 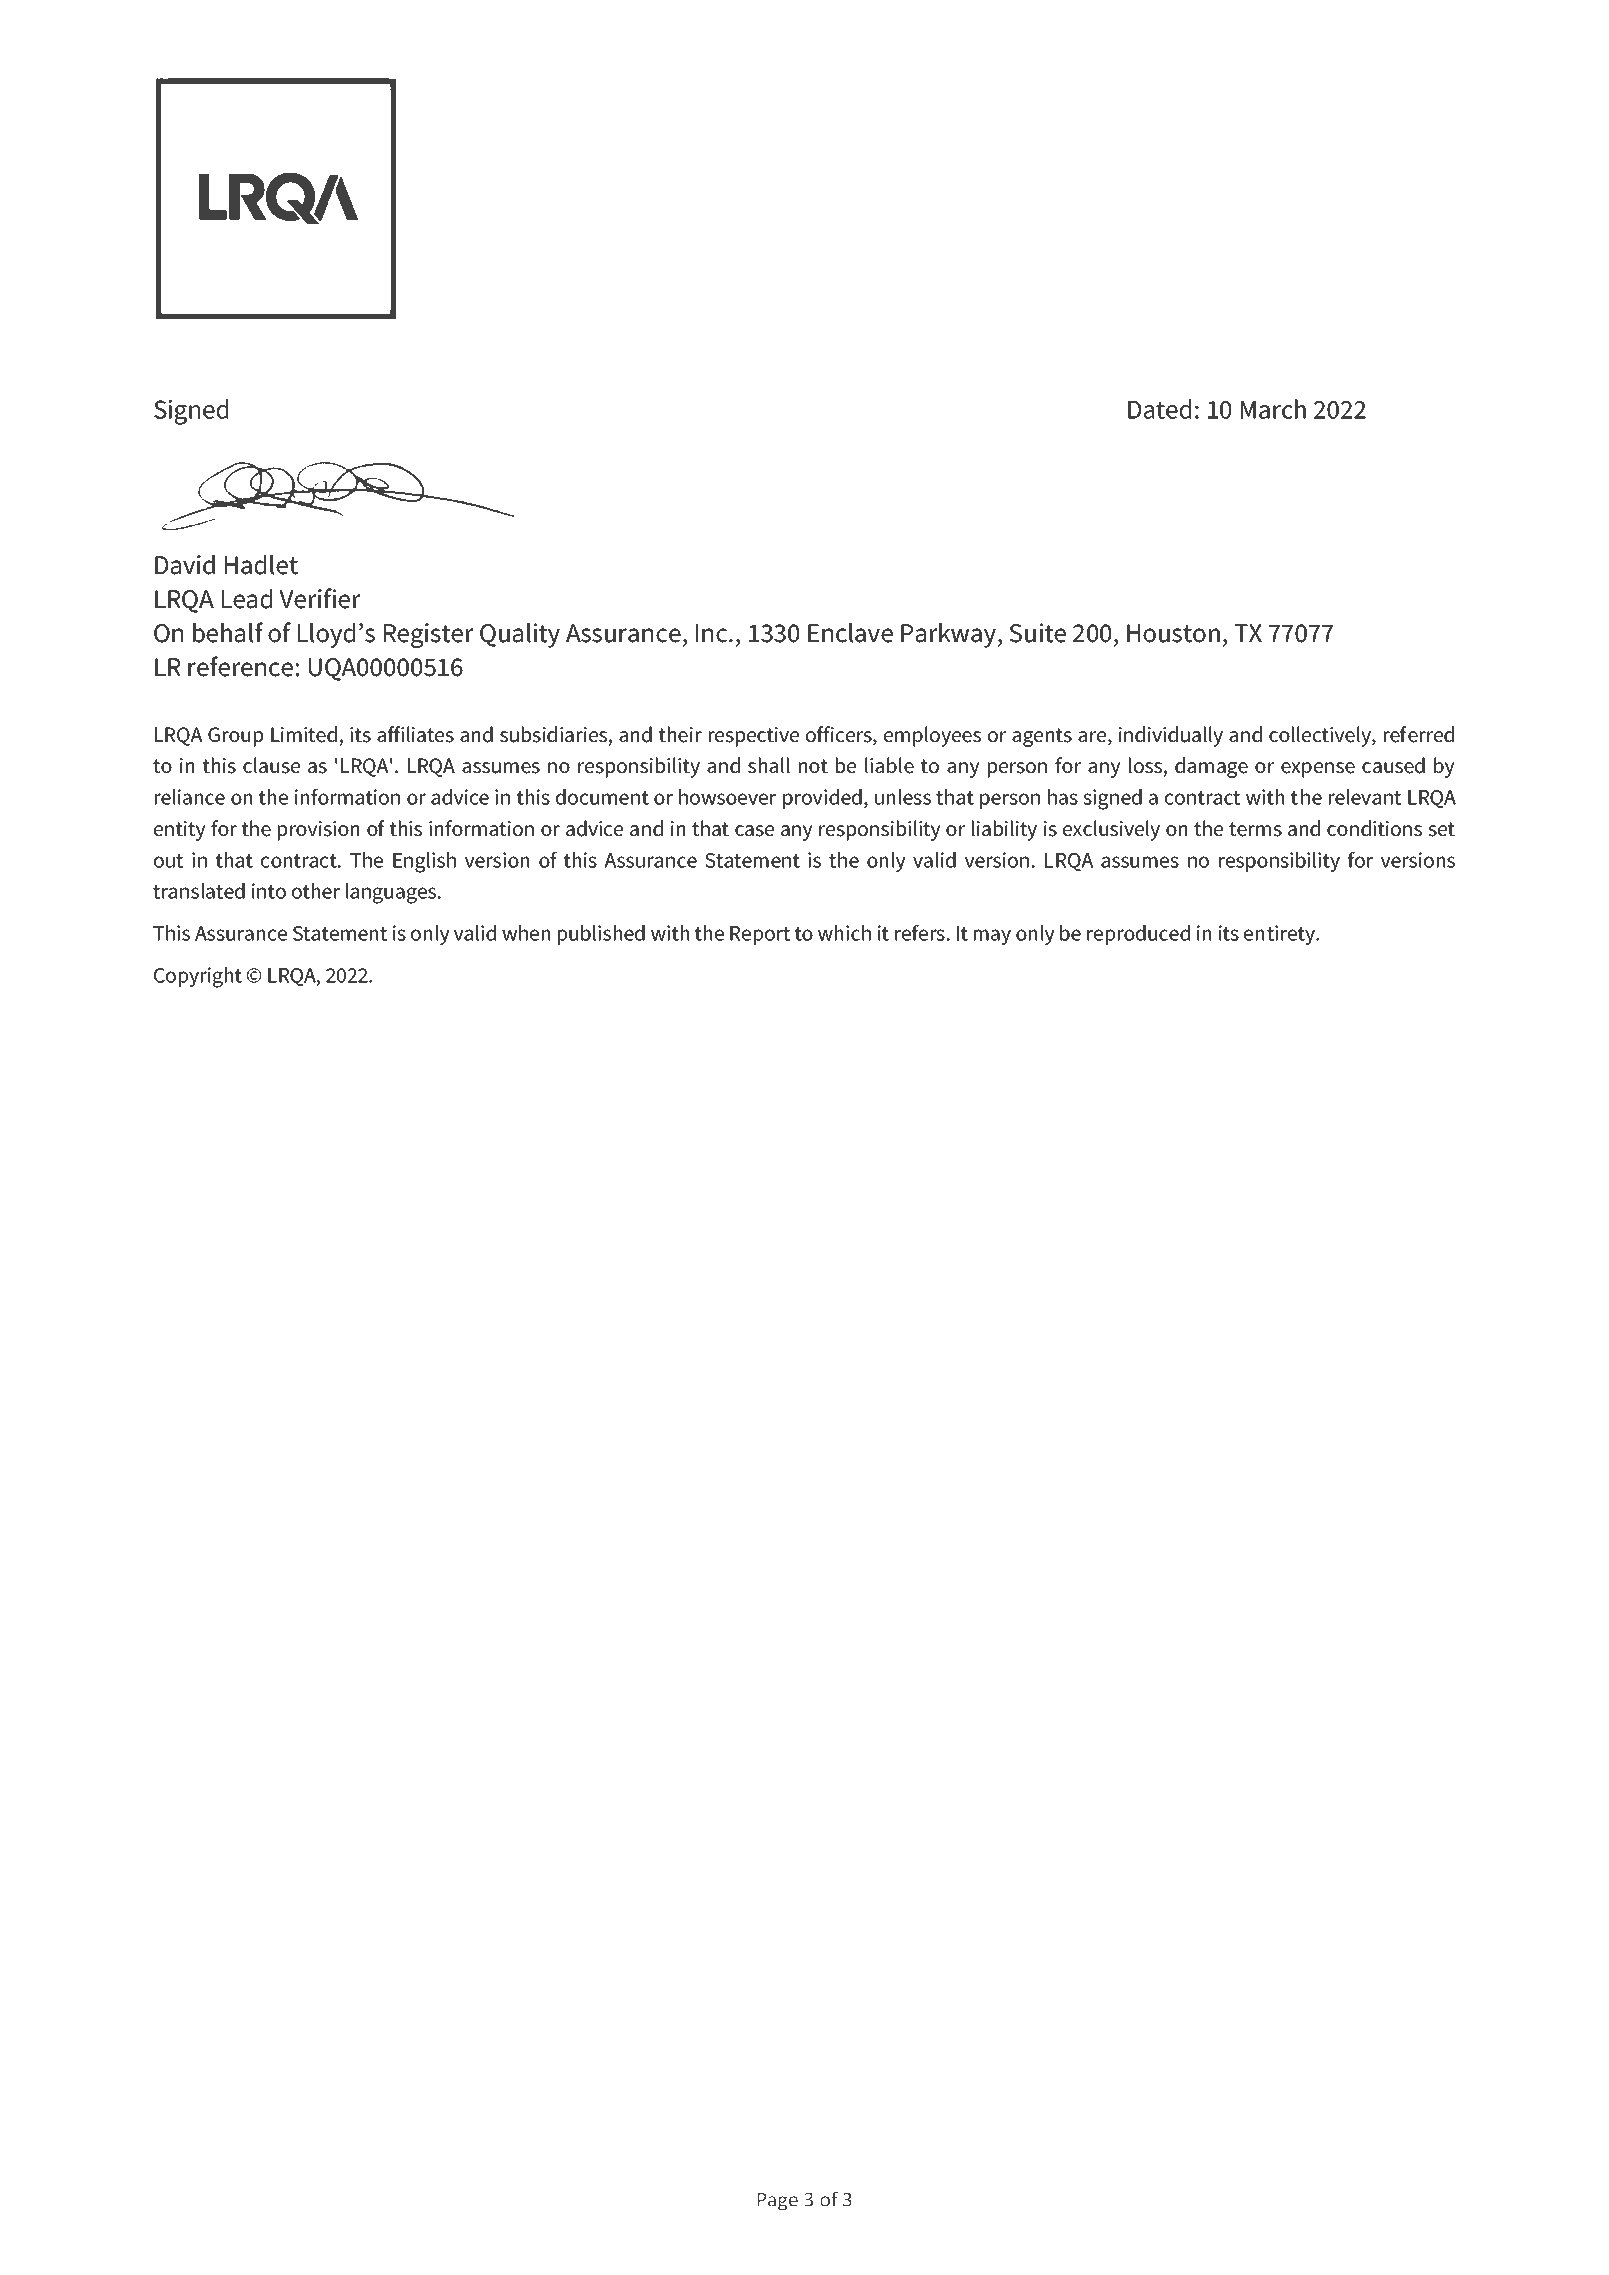 I want to click on Copyright, so click(x=198, y=977).
